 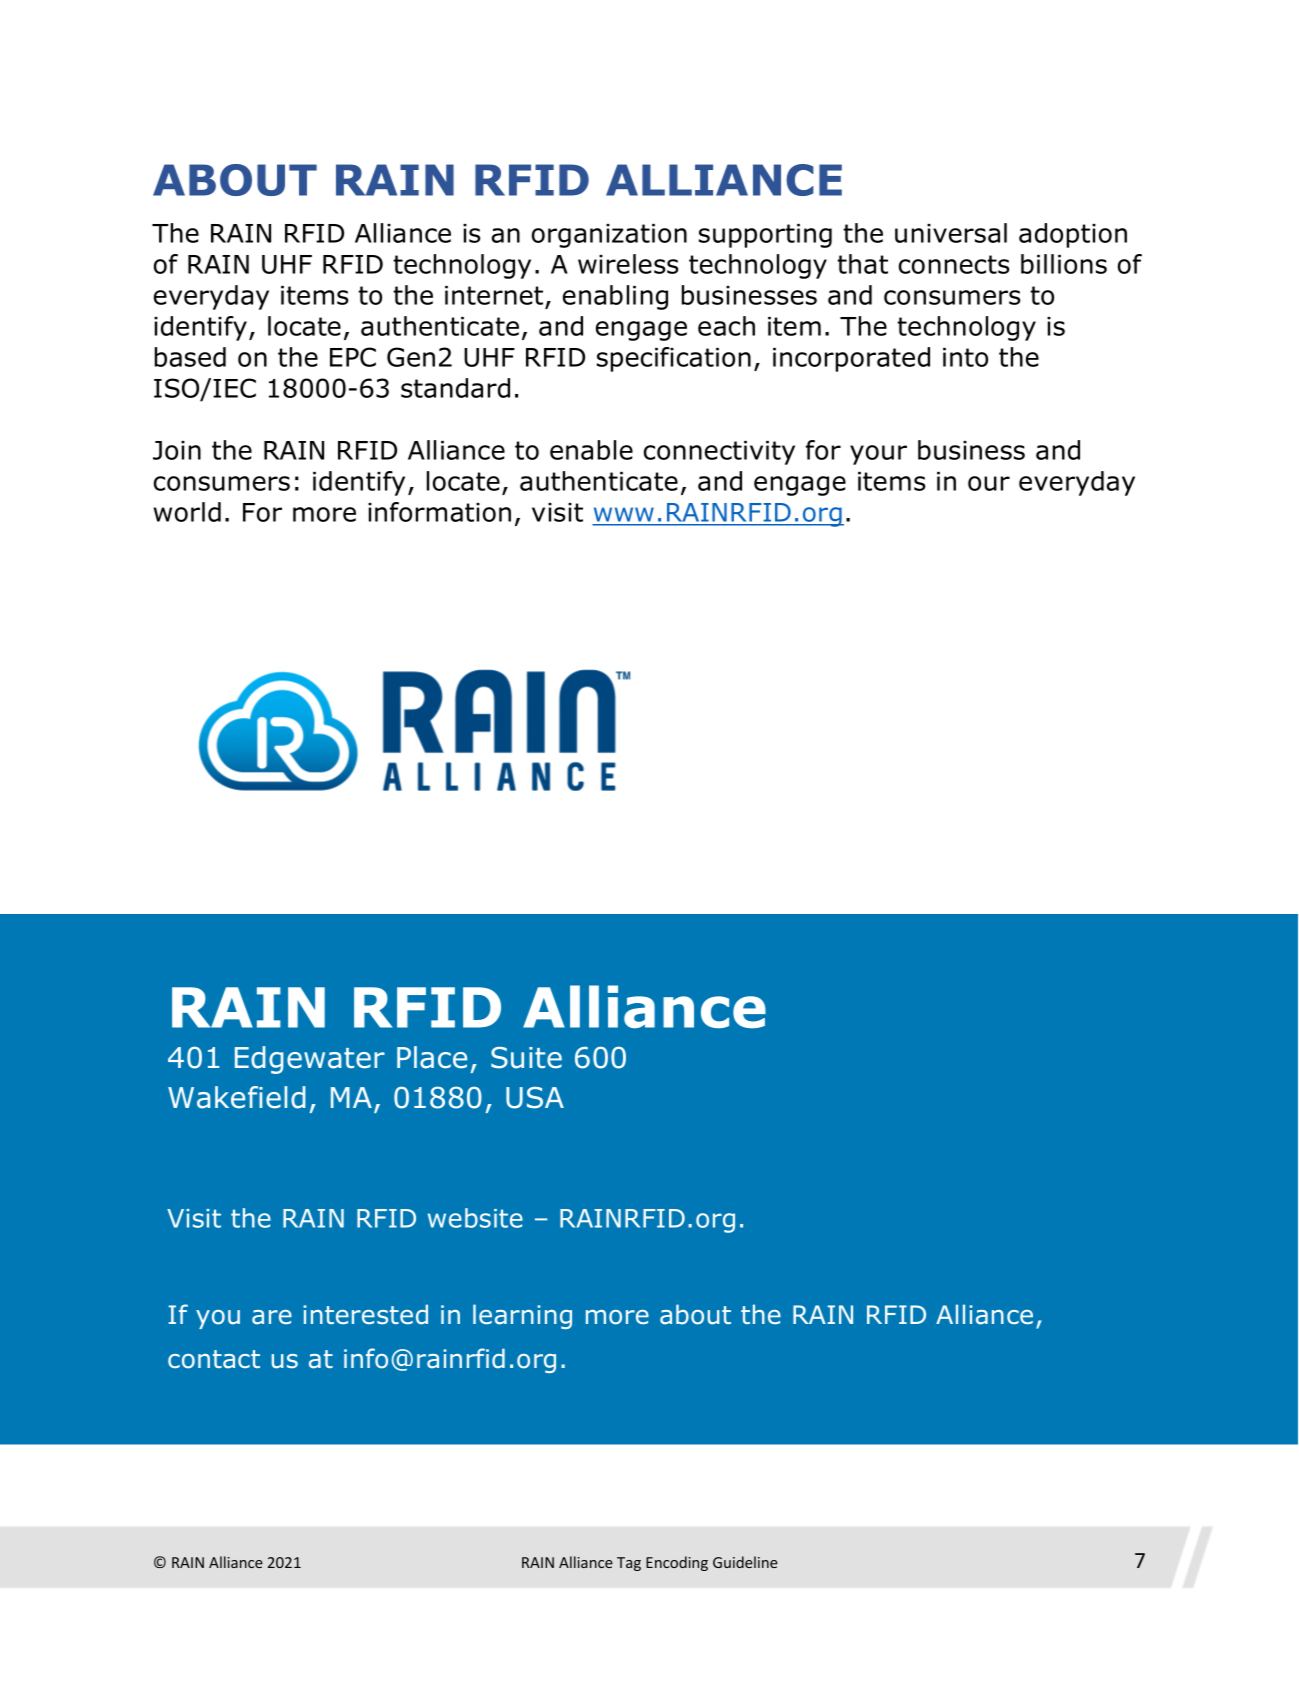 I want to click on contact, so click(x=214, y=1359).
